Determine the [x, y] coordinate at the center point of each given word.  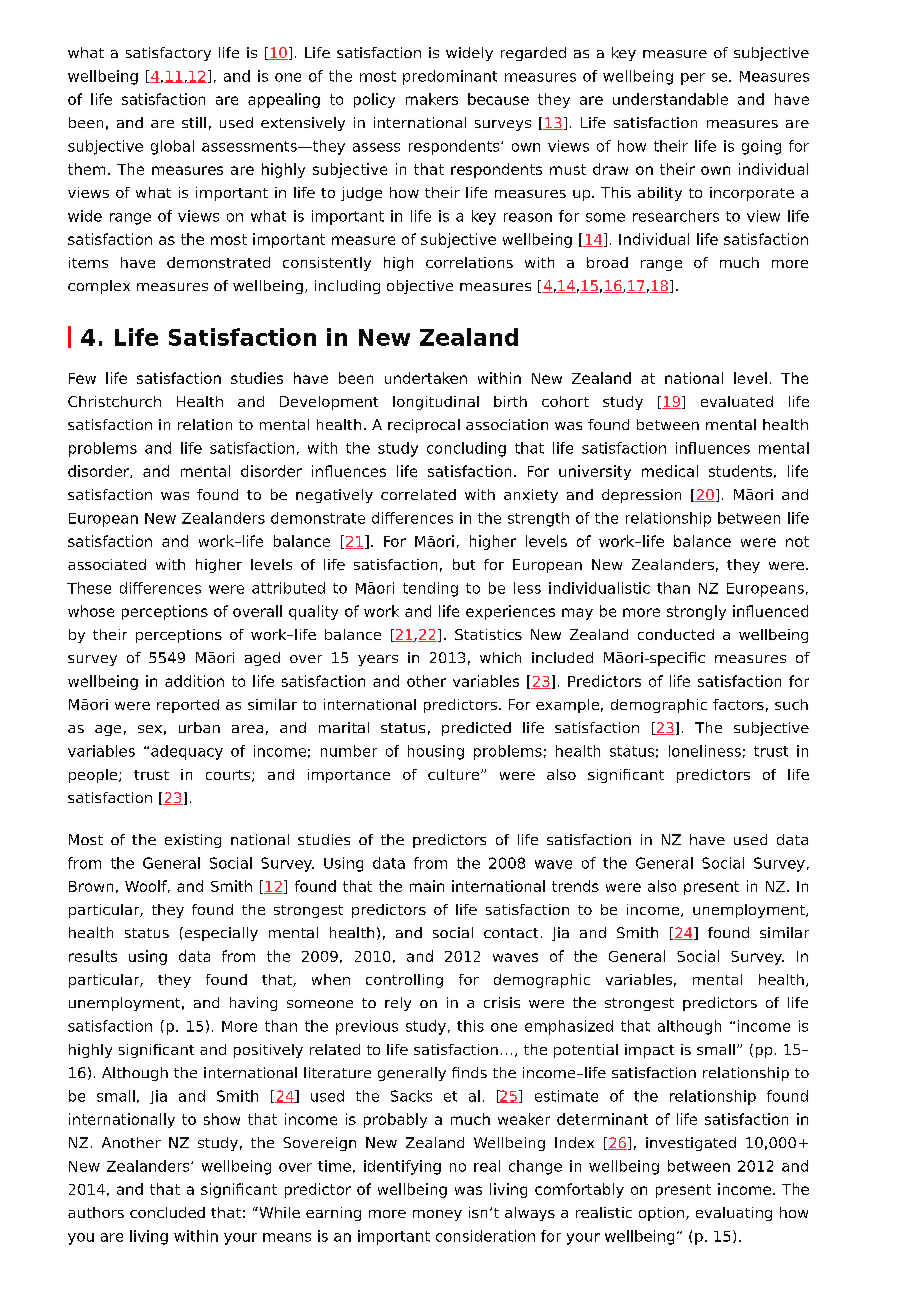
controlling [404, 981]
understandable [670, 99]
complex [99, 287]
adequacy [187, 752]
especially [220, 934]
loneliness [705, 751]
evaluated [737, 401]
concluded [167, 1212]
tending [430, 589]
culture [455, 774]
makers [432, 99]
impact [649, 1051]
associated [107, 564]
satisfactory [168, 54]
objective [420, 287]
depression [641, 496]
